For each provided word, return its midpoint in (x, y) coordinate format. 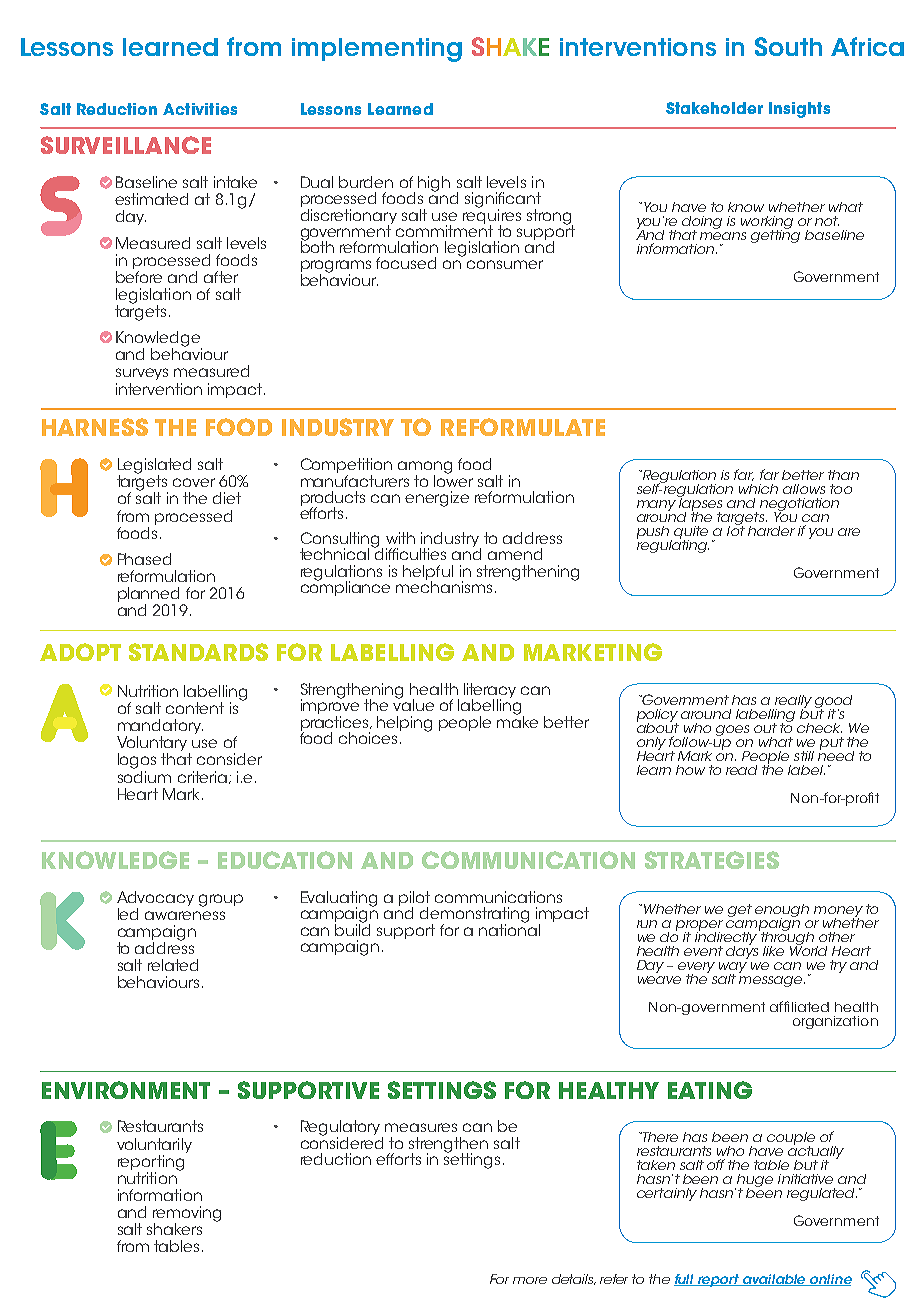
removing (187, 1215)
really (792, 702)
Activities (200, 109)
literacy (490, 692)
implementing (377, 50)
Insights (799, 110)
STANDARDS (198, 652)
